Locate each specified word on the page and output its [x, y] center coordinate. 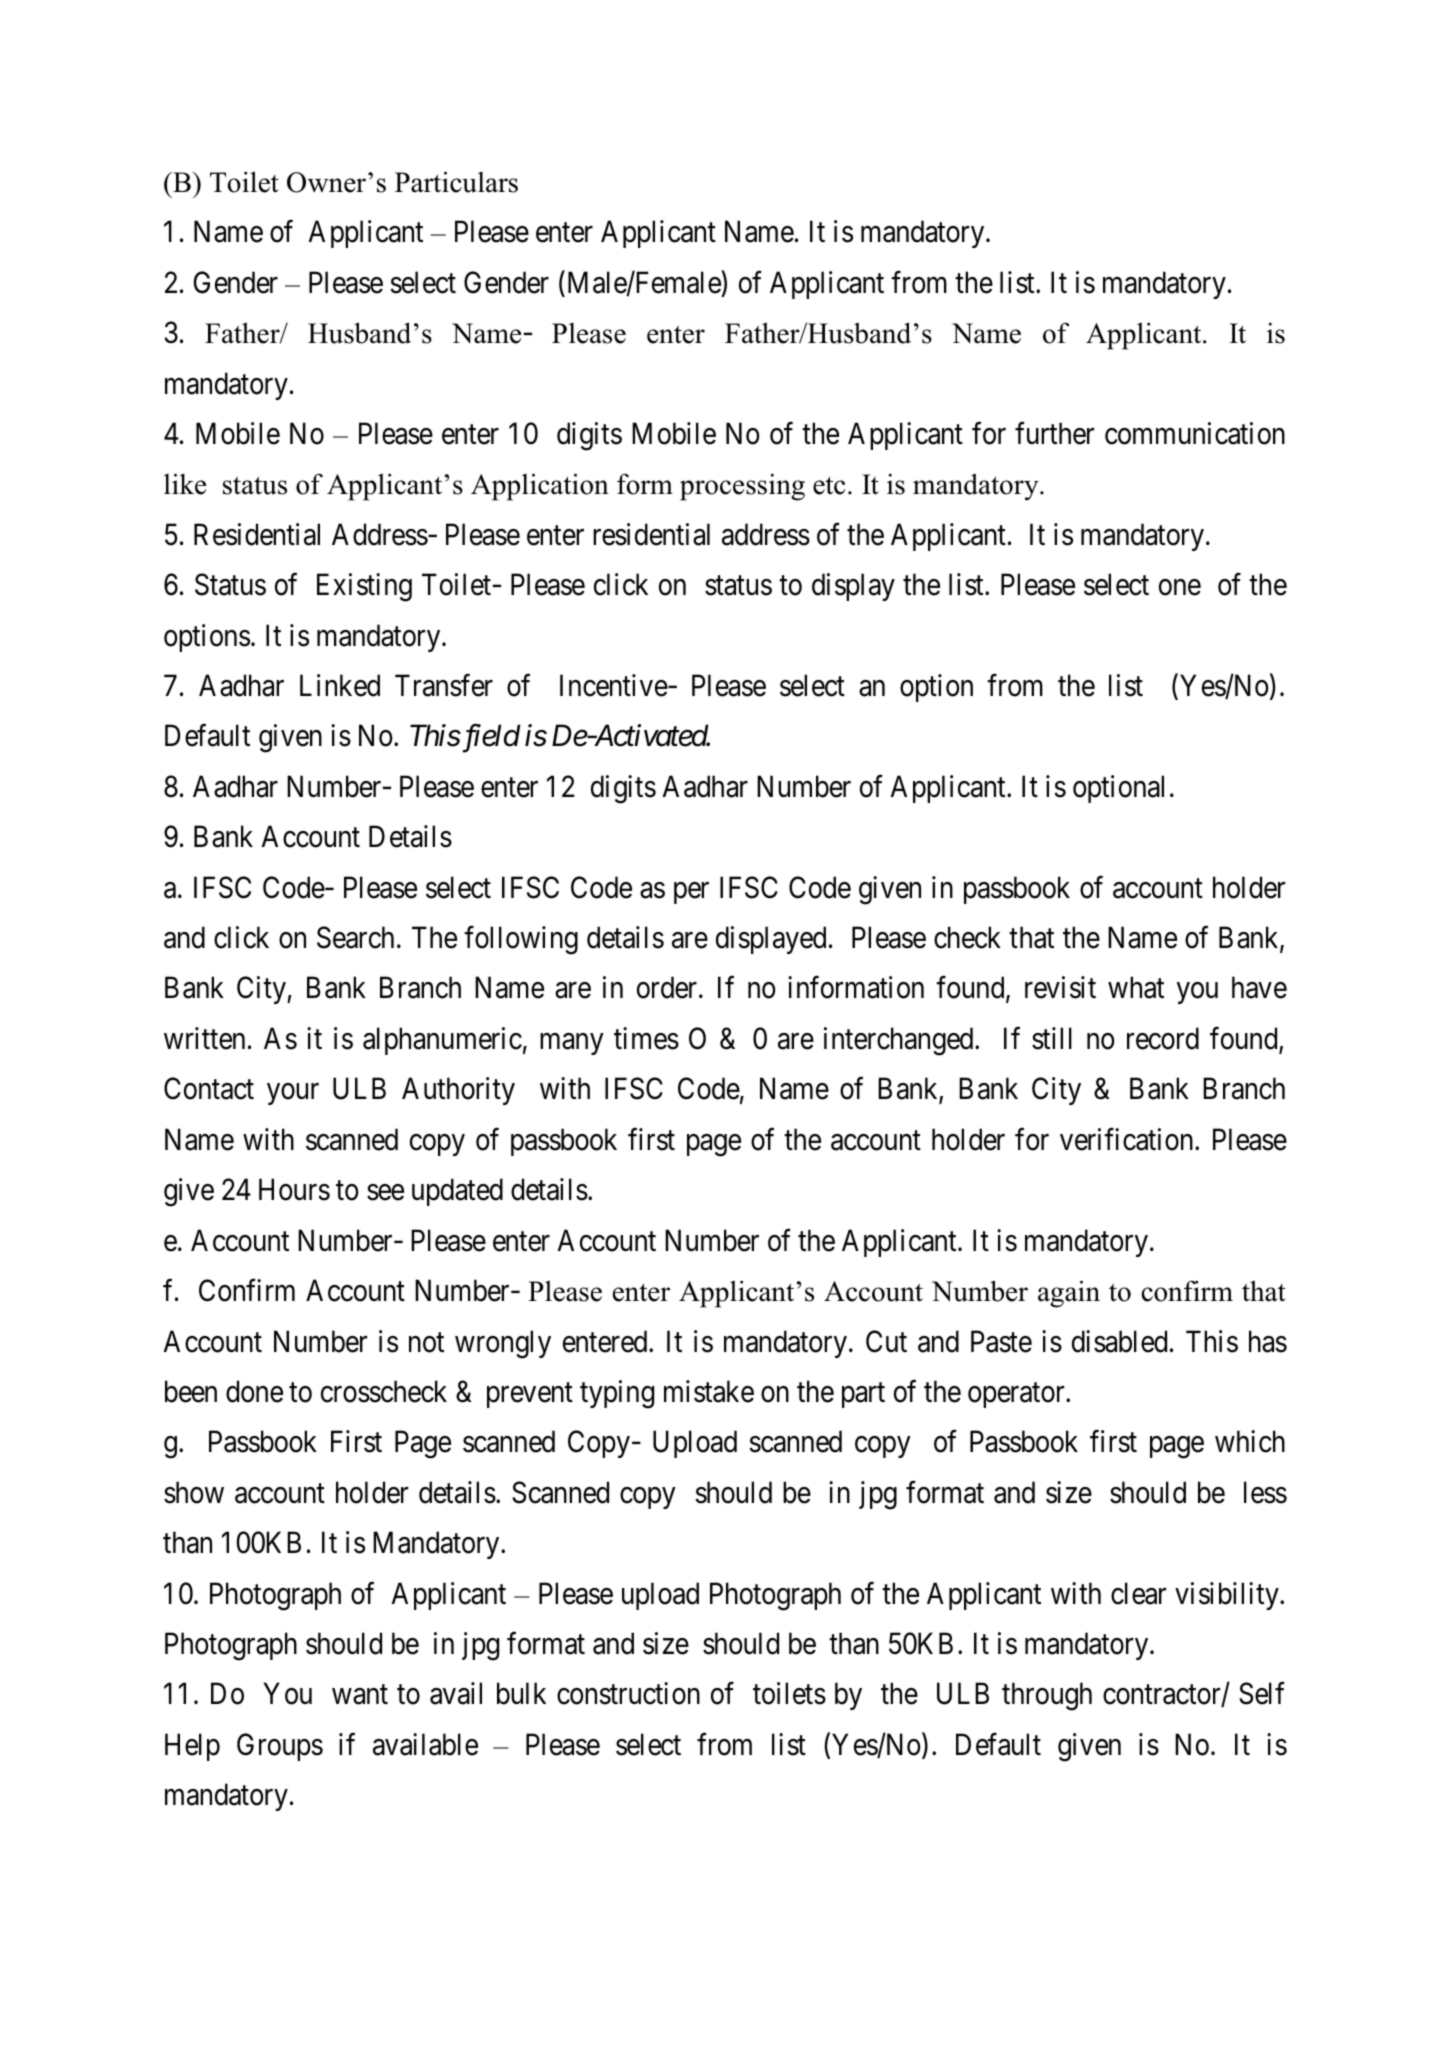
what [1136, 987]
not [426, 1343]
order [668, 987]
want [360, 1695]
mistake [709, 1391]
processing [742, 487]
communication [1195, 433]
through [1047, 1696]
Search [355, 937]
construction [628, 1693]
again [1069, 1294]
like [185, 484]
